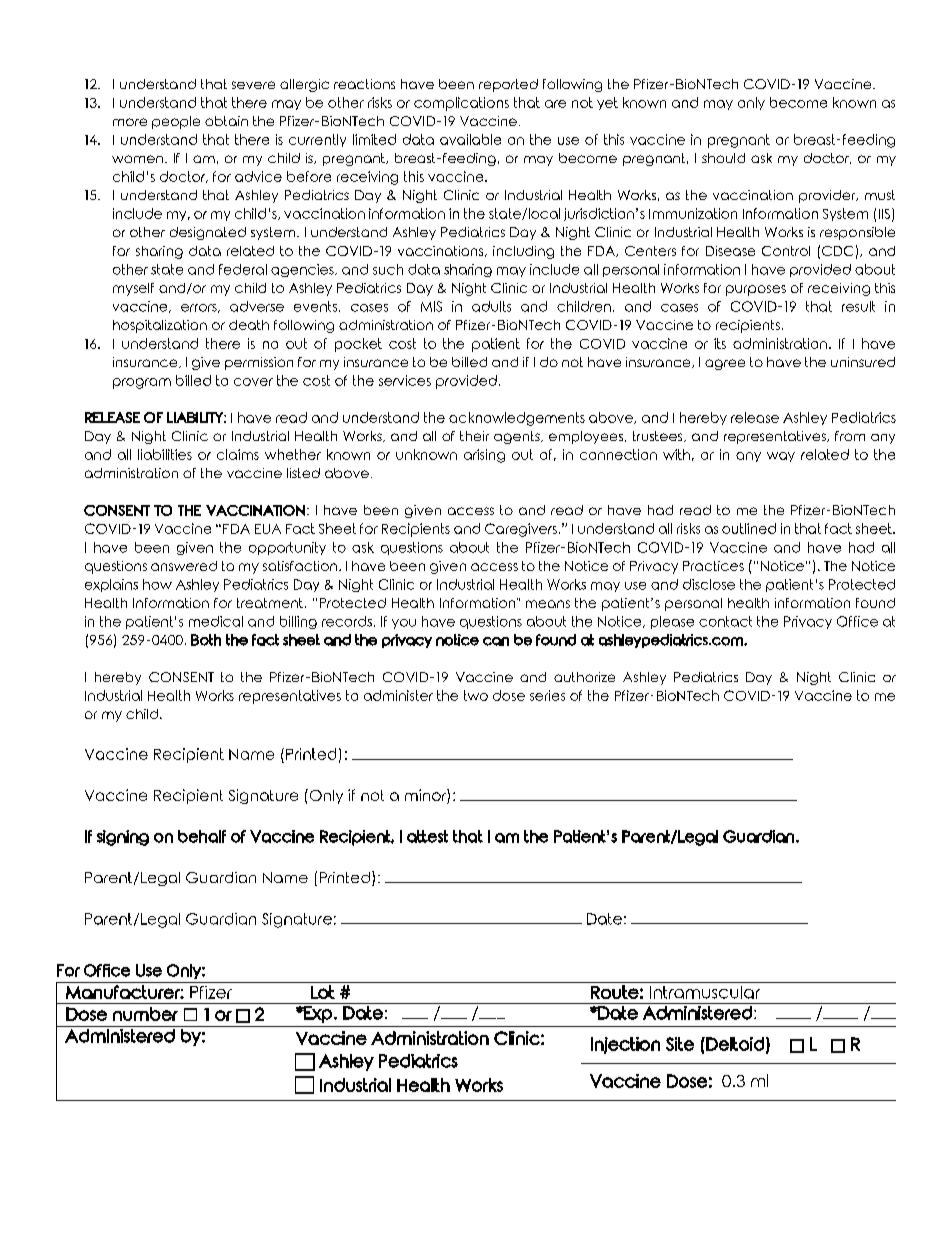  Describe the element at coordinates (625, 1045) in the screenshot. I see `Injection` at that location.
